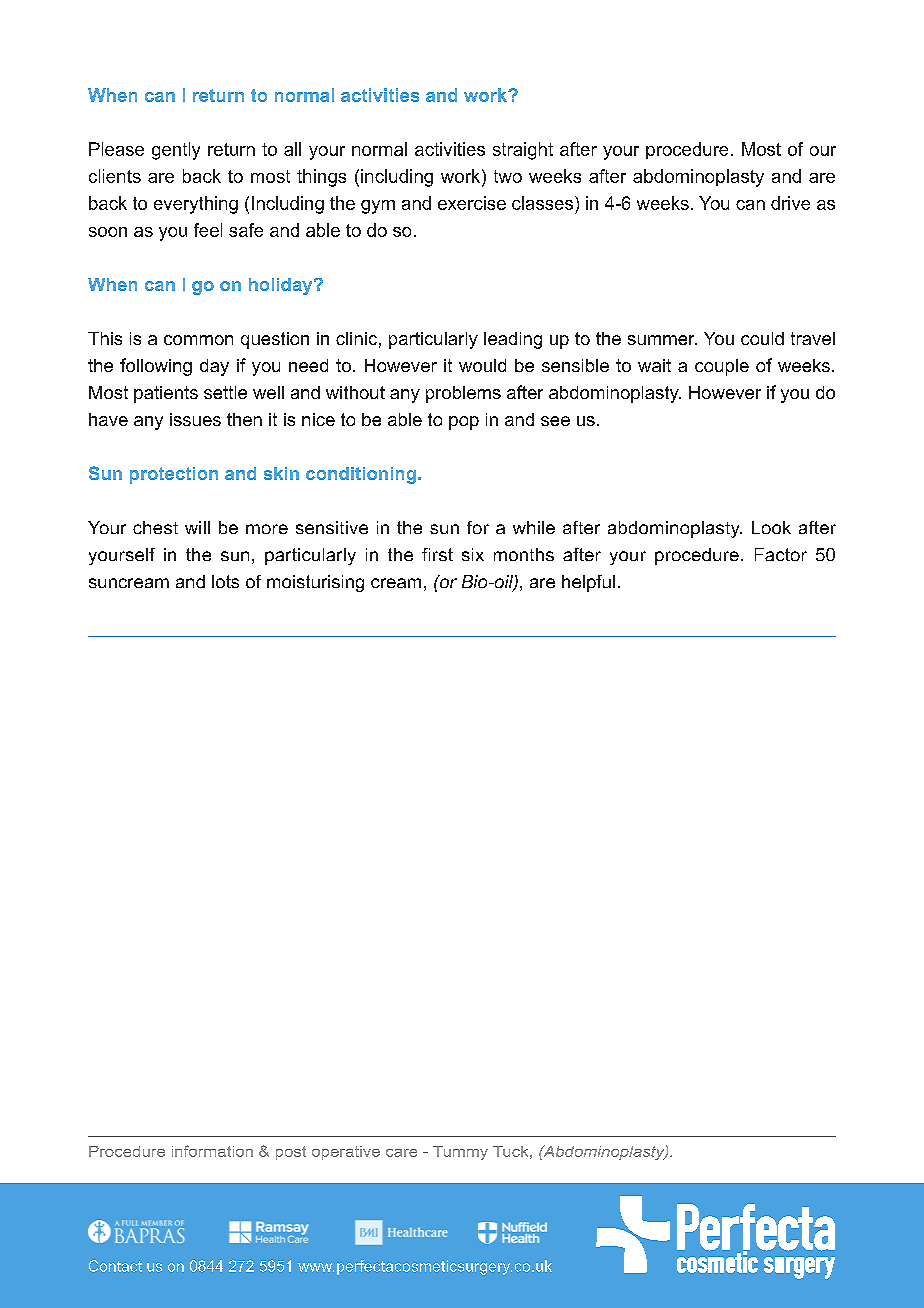  What do you see at coordinates (790, 203) in the document?
I see `drive` at bounding box center [790, 203].
